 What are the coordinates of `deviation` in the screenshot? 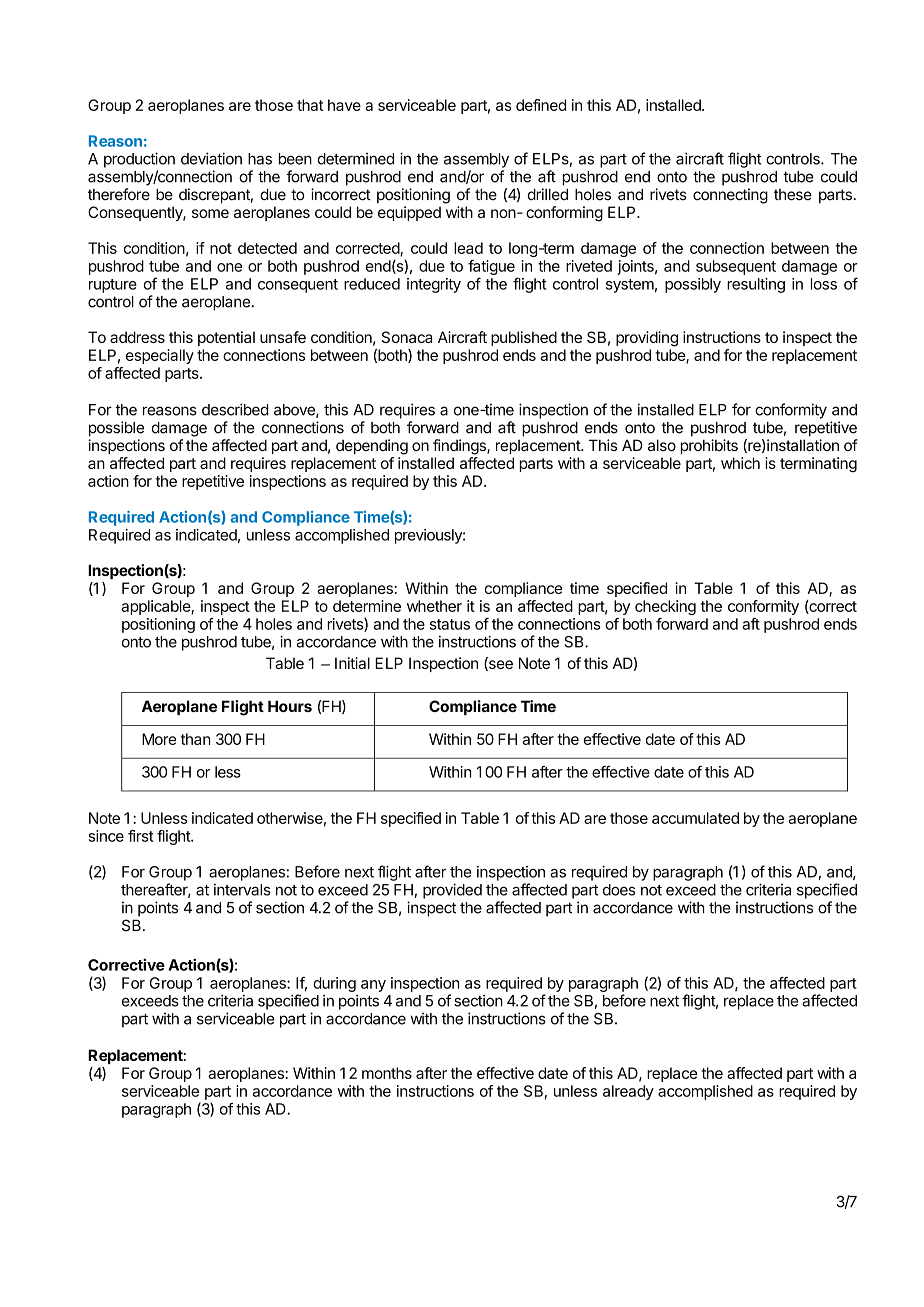 It's located at (211, 158).
